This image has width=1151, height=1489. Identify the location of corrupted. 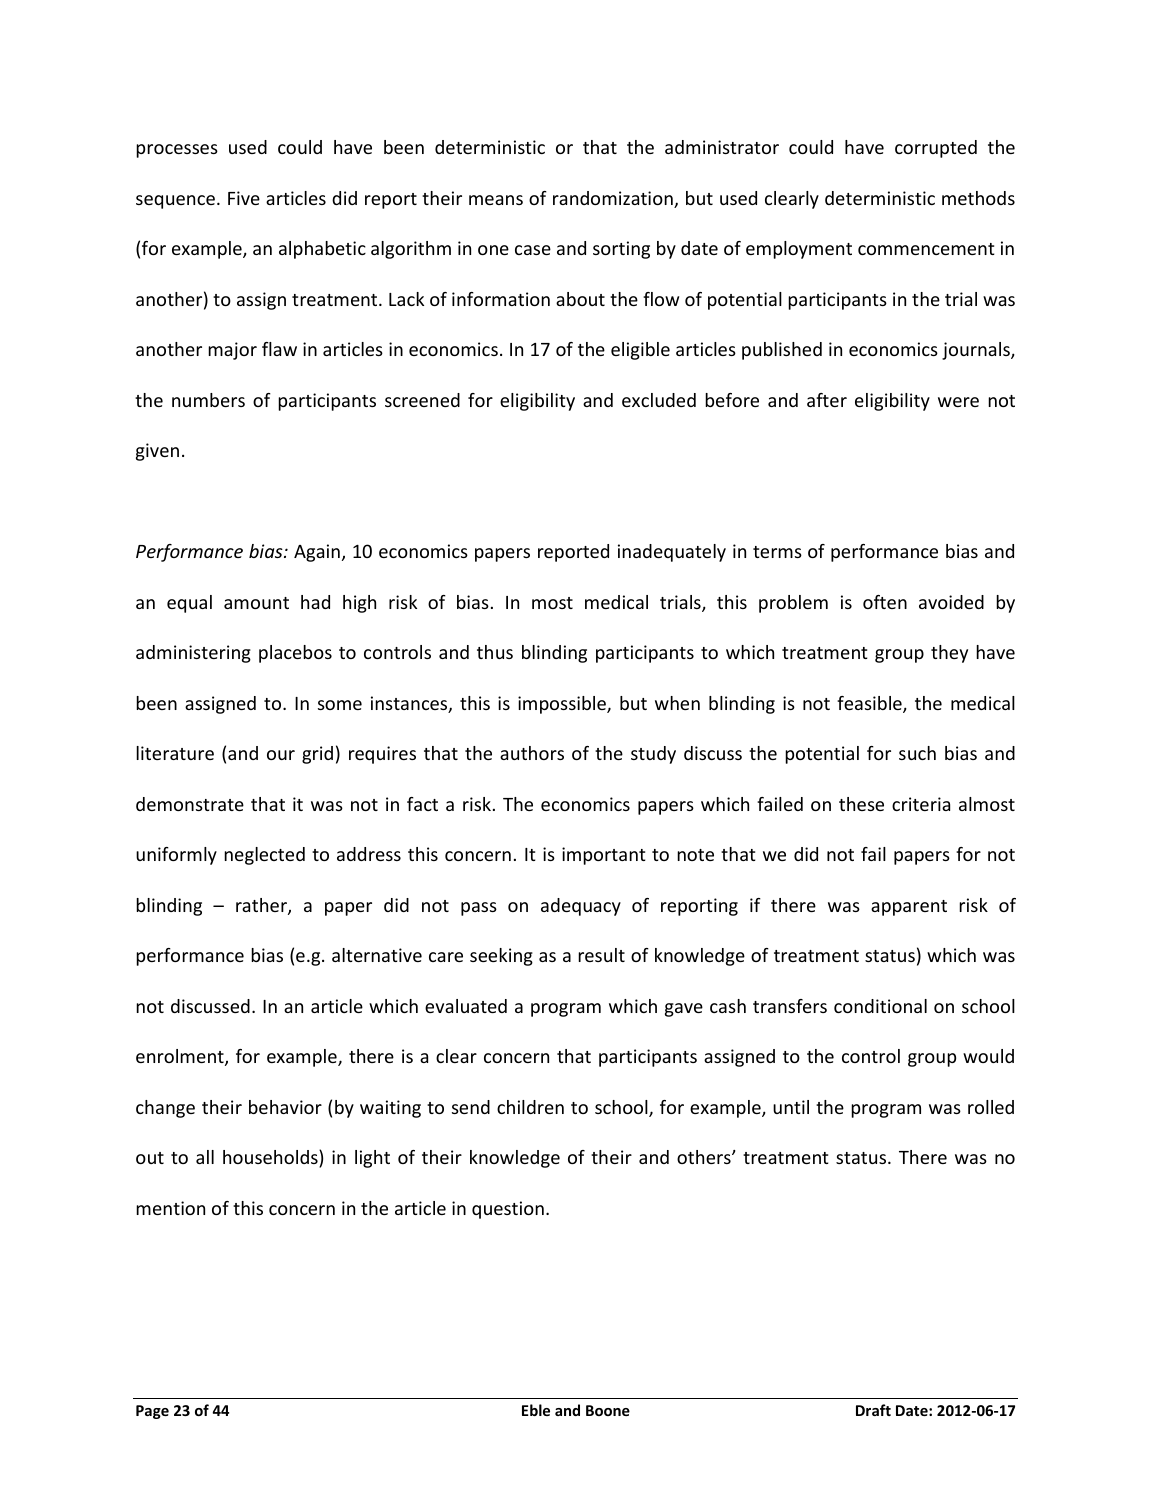
(936, 149).
